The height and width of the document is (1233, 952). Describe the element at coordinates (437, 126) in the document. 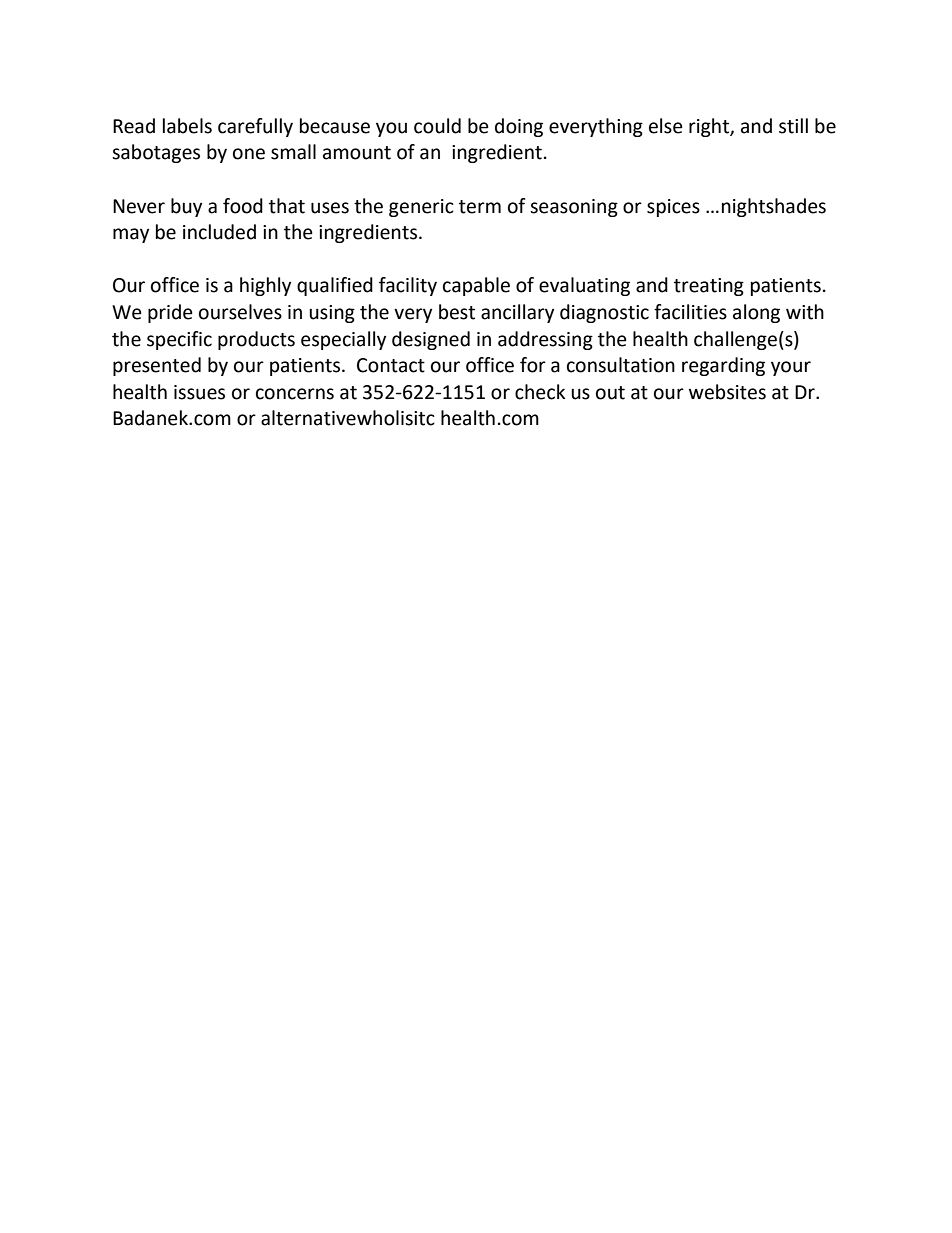

I see `could` at that location.
